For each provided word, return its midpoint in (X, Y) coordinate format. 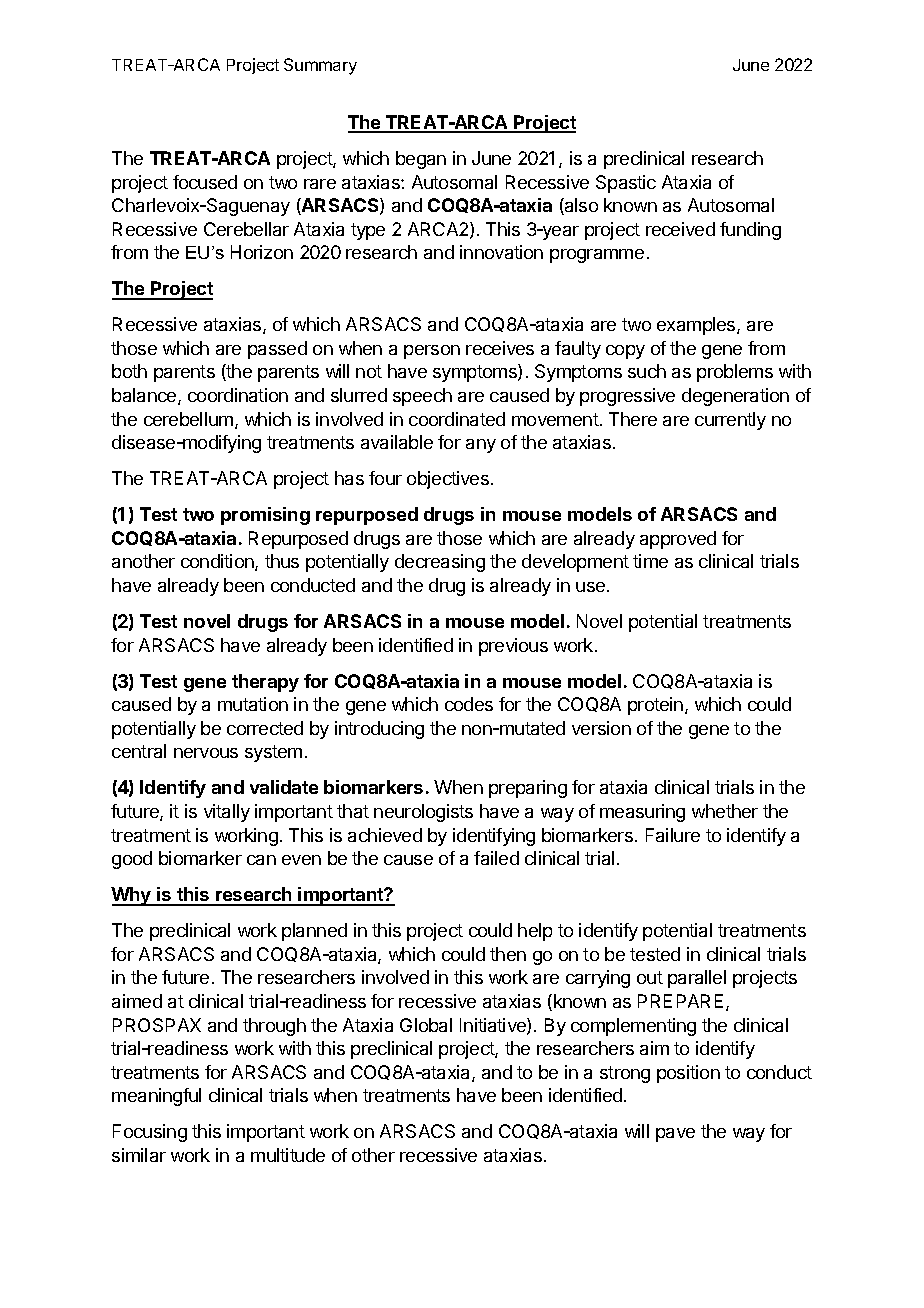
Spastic (626, 184)
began (421, 160)
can (261, 860)
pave (675, 1135)
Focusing (150, 1133)
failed (496, 858)
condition (218, 562)
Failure (673, 835)
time (650, 561)
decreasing (440, 563)
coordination (238, 395)
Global (426, 1025)
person (432, 352)
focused (205, 182)
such (647, 371)
